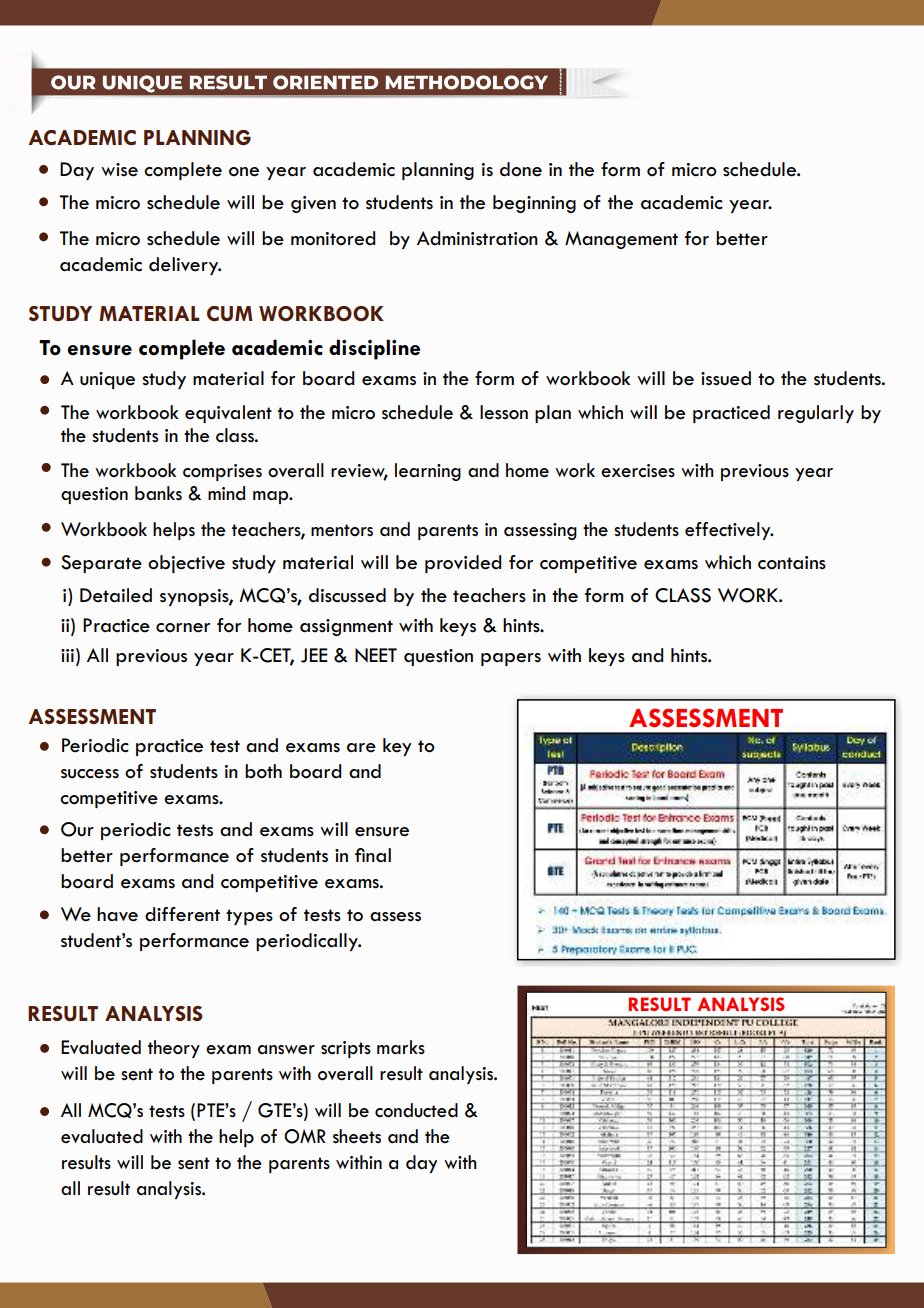 The height and width of the screenshot is (1308, 924). What do you see at coordinates (477, 238) in the screenshot?
I see `Administration` at bounding box center [477, 238].
